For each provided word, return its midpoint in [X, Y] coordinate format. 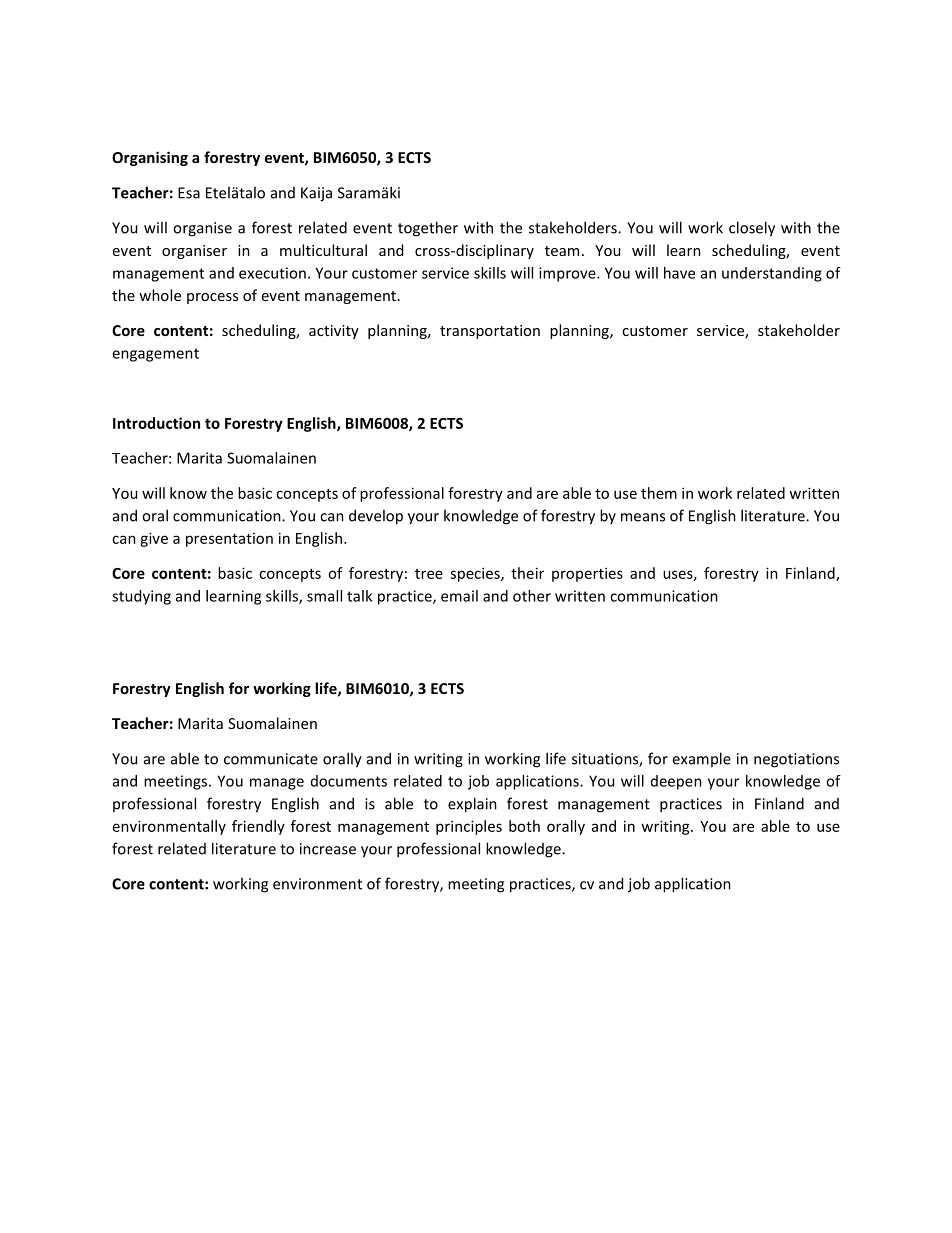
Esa [189, 193]
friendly [258, 827]
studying [141, 597]
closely [752, 229]
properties [587, 574]
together [428, 229]
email [459, 596]
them [659, 493]
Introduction [156, 423]
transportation [490, 332]
